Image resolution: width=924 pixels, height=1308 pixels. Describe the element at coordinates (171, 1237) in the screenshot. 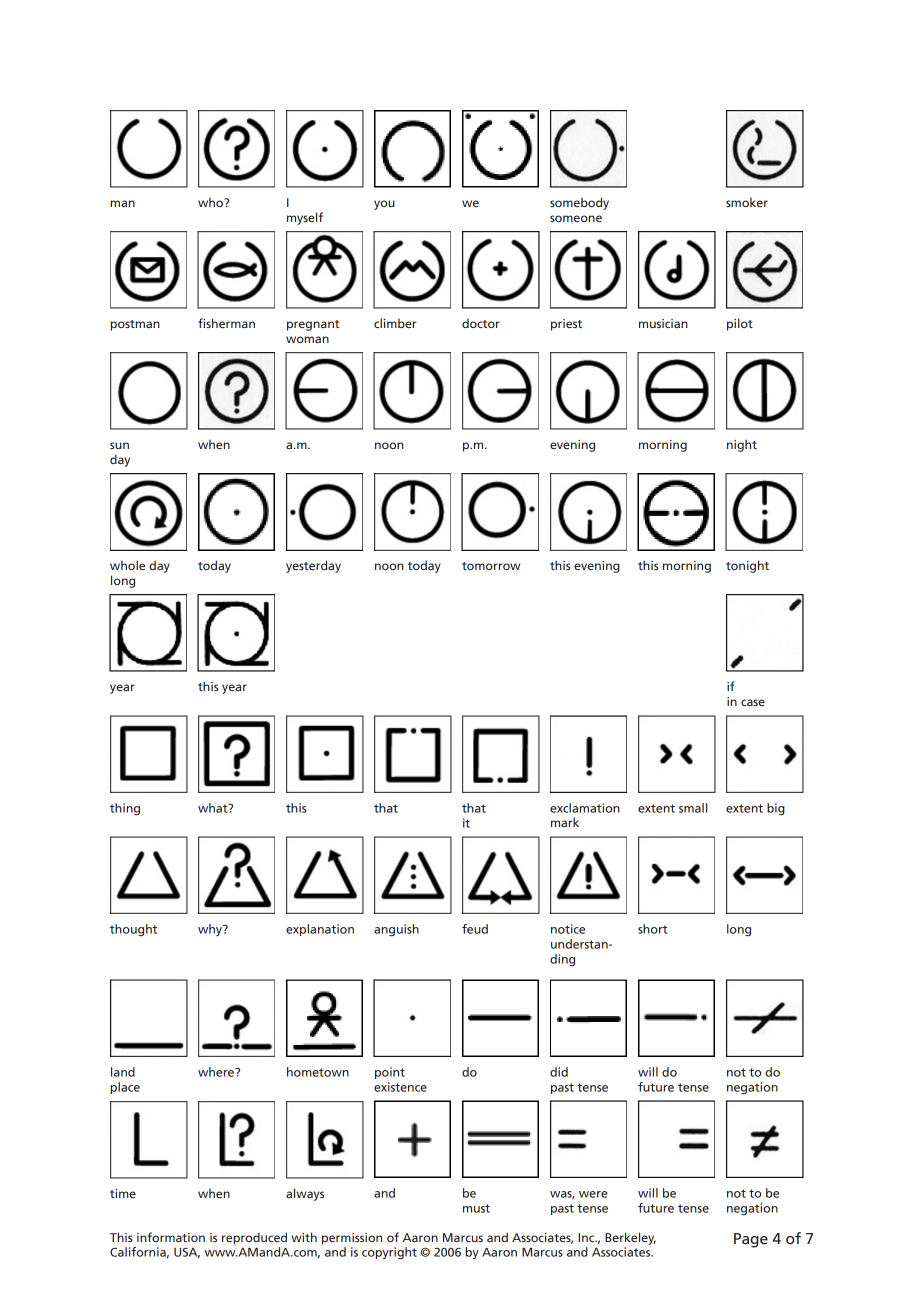

I see `information` at that location.
